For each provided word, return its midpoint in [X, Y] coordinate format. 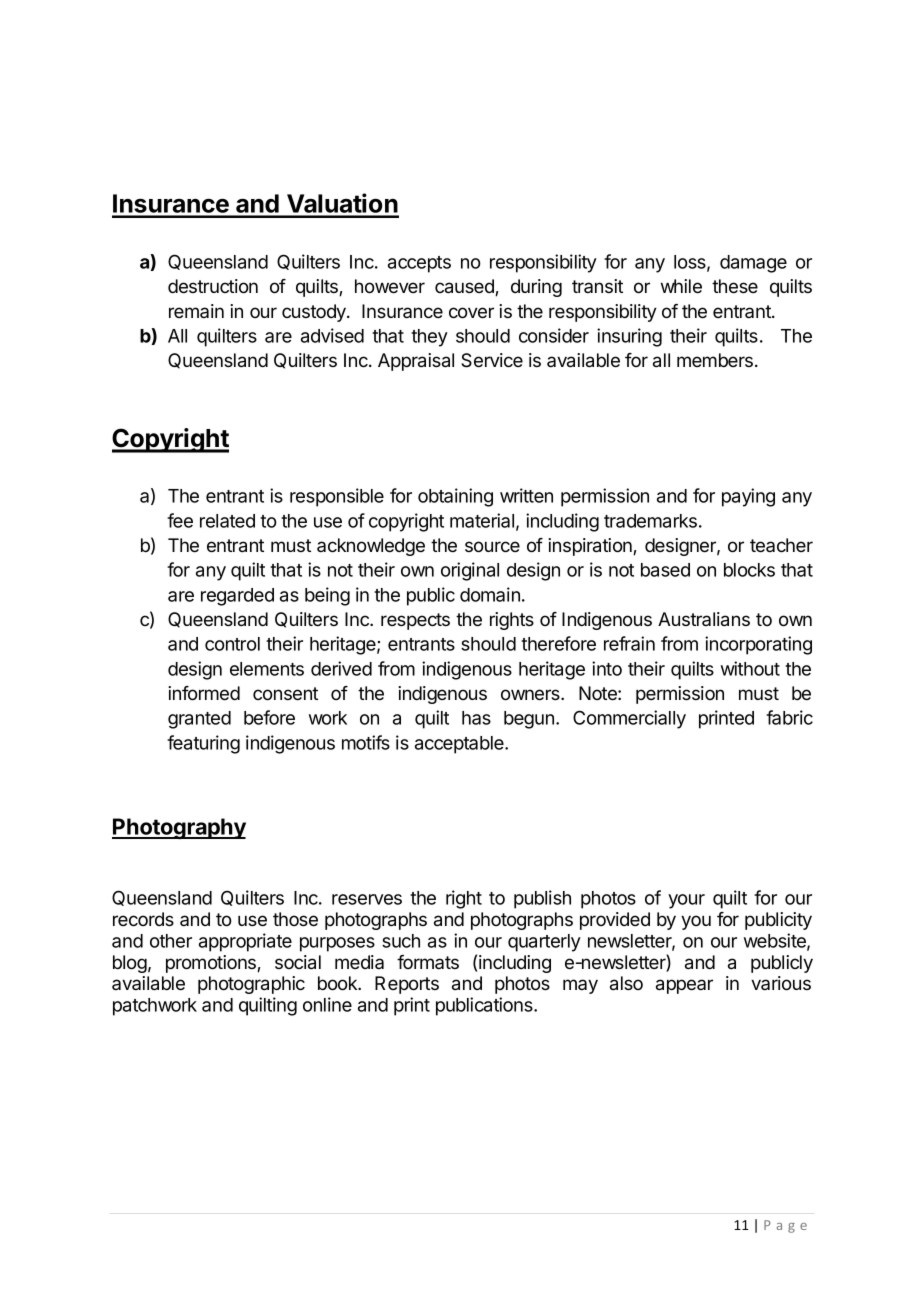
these [735, 286]
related [227, 521]
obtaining [455, 497]
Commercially [629, 719]
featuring [203, 744]
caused [465, 287]
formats [428, 962]
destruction [213, 286]
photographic [251, 985]
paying [748, 497]
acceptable [460, 745]
